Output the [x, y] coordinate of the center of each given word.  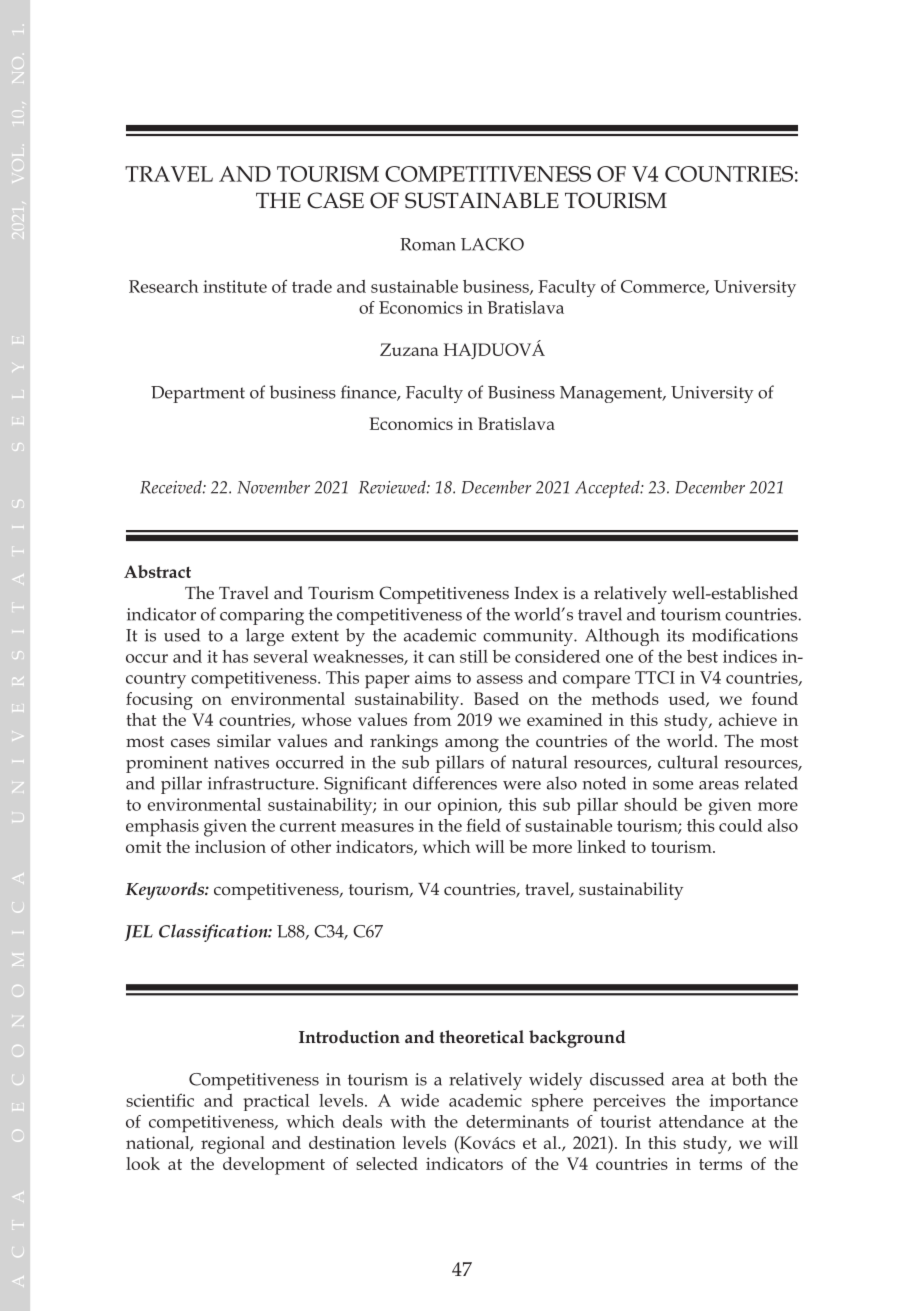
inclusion [230, 846]
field [483, 825]
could [741, 825]
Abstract [157, 571]
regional [233, 1145]
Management [612, 394]
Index [536, 592]
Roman [428, 244]
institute [235, 286]
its [675, 635]
